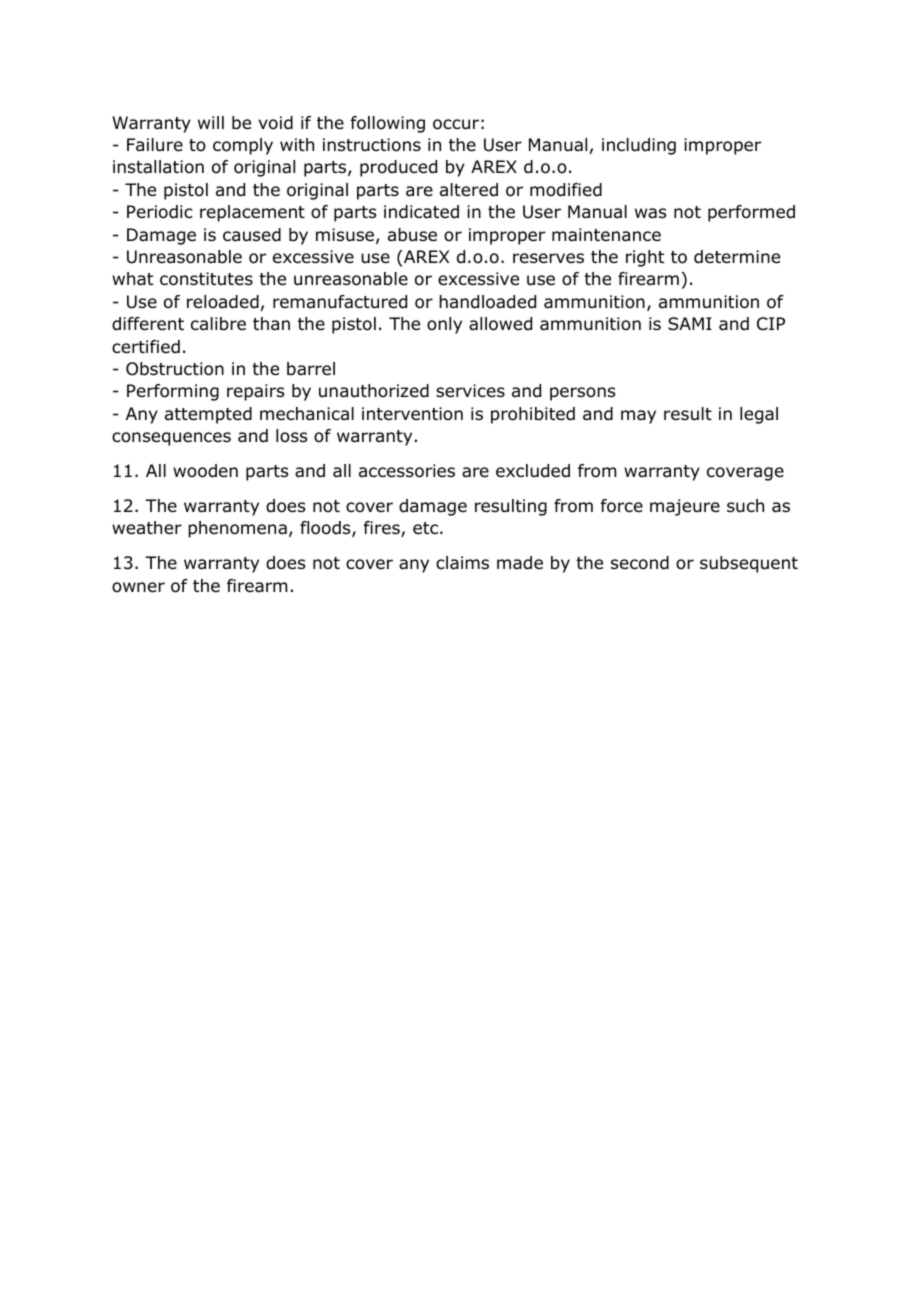  What do you see at coordinates (444, 325) in the image?
I see `only` at bounding box center [444, 325].
